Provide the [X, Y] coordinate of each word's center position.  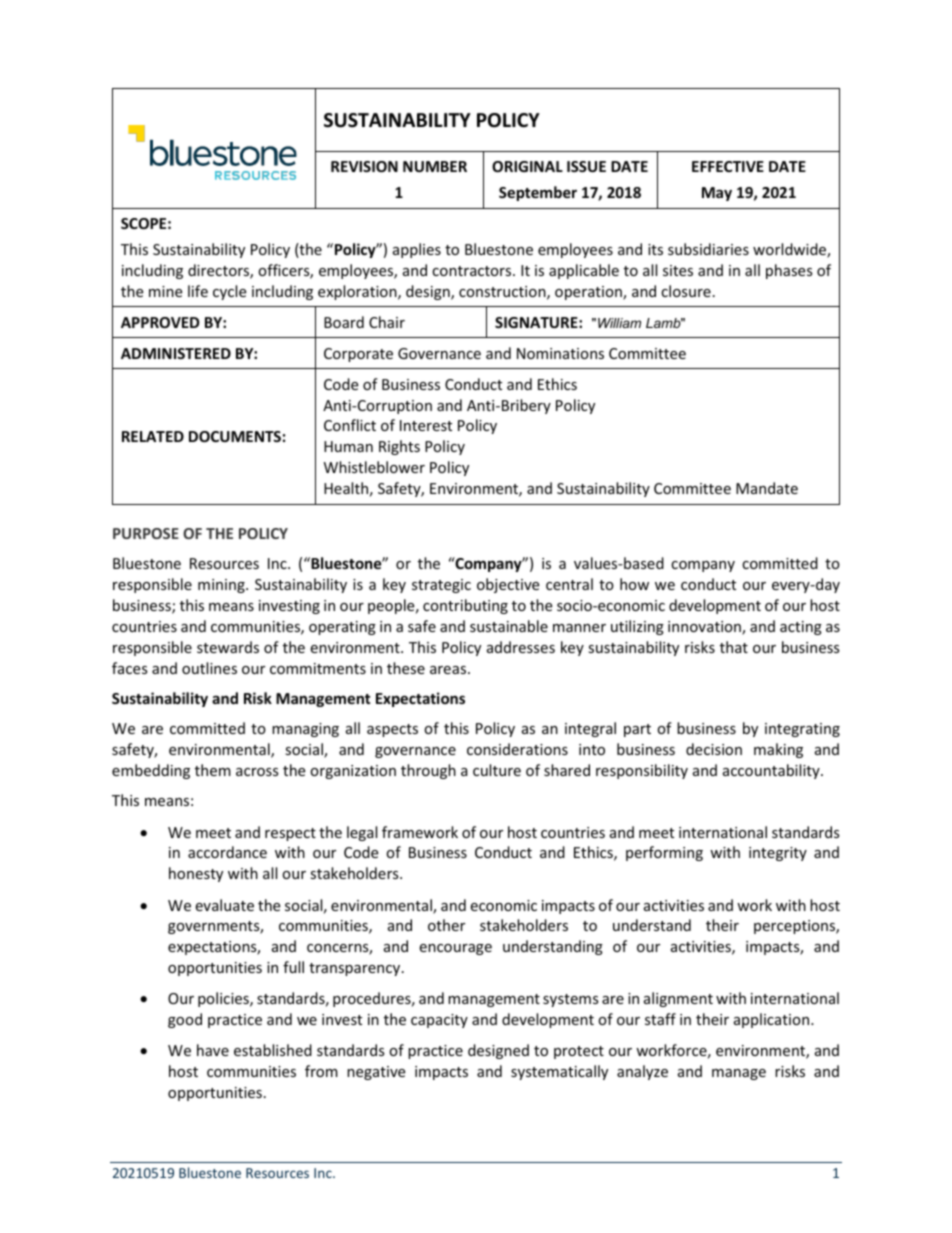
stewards [228, 647]
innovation [705, 628]
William [619, 323]
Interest [426, 425]
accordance [227, 852]
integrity [778, 854]
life [198, 291]
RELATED [153, 436]
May [717, 194]
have [213, 1050]
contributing [465, 606]
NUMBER [435, 166]
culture [497, 770]
